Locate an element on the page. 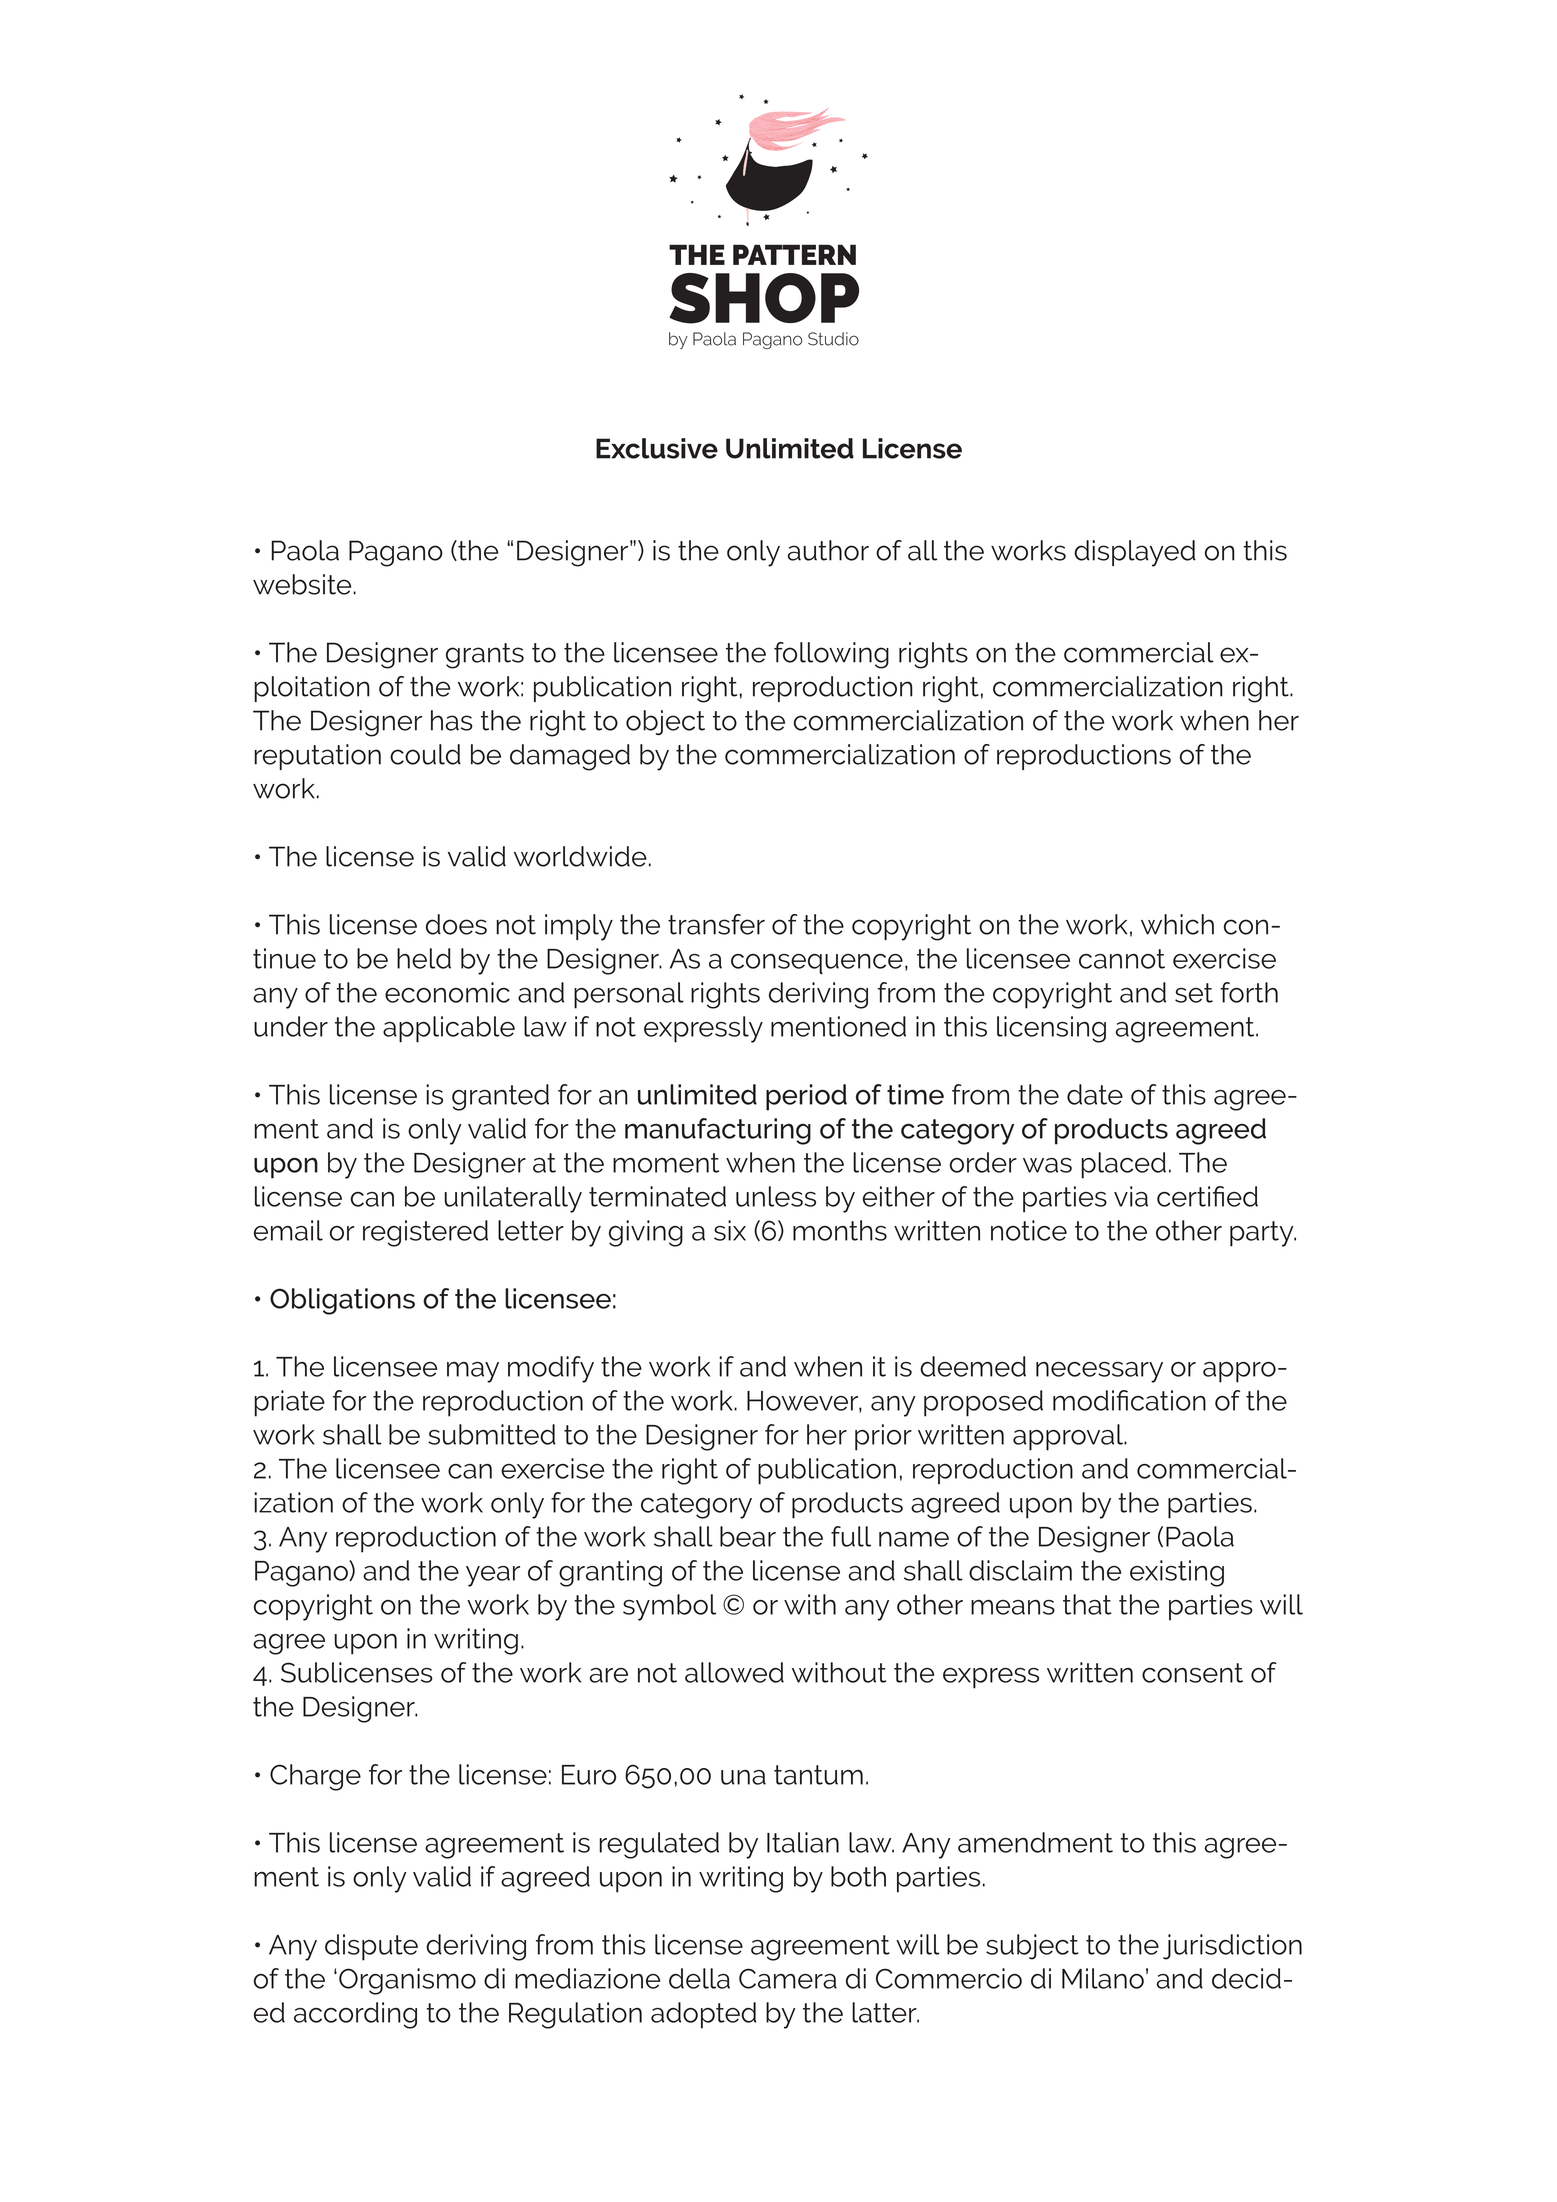 The height and width of the document is (2202, 1557). displayed is located at coordinates (1135, 553).
